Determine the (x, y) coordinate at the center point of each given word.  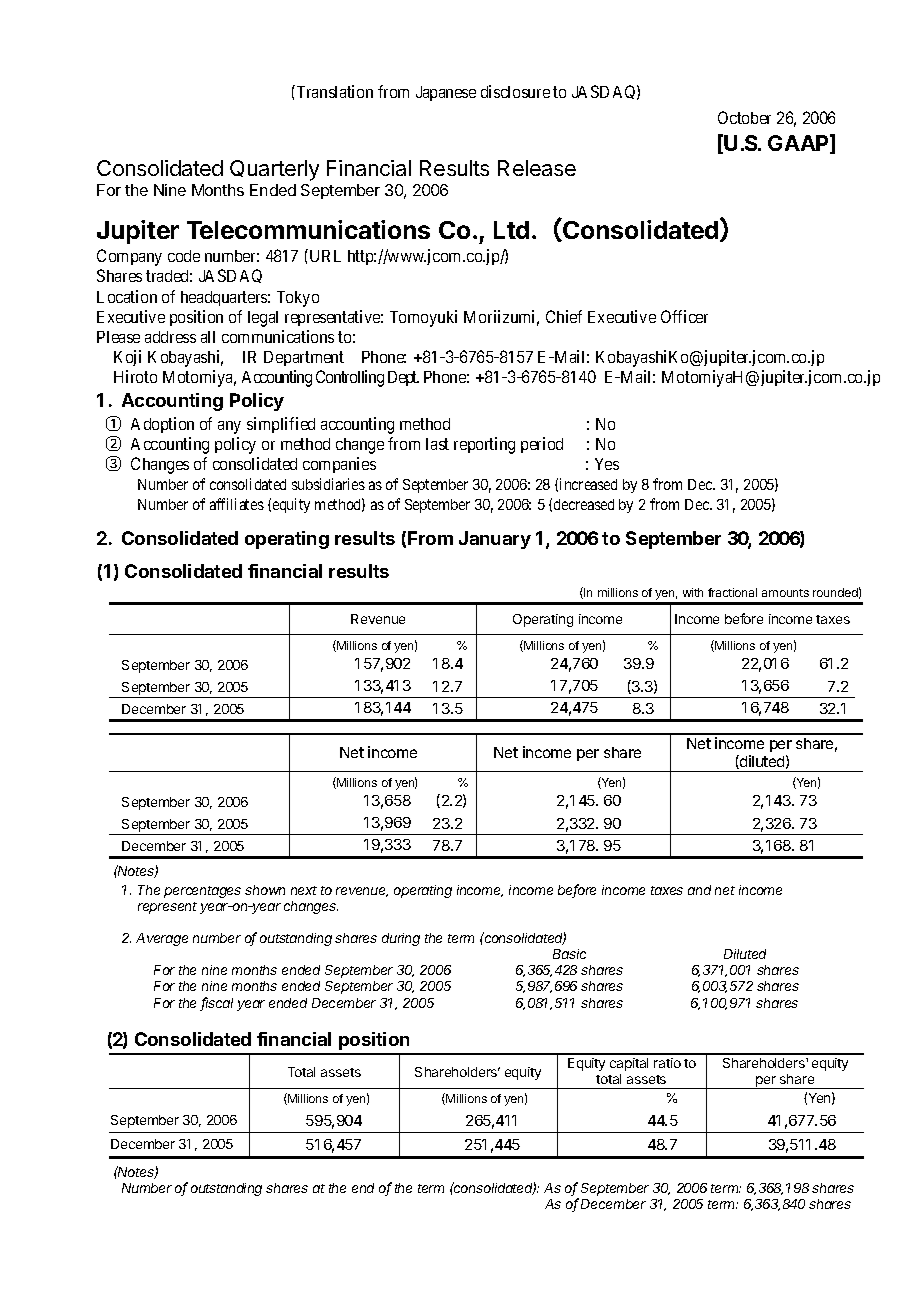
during (401, 939)
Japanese (446, 93)
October (744, 117)
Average (162, 939)
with (693, 592)
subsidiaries (328, 484)
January (495, 540)
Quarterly (274, 170)
